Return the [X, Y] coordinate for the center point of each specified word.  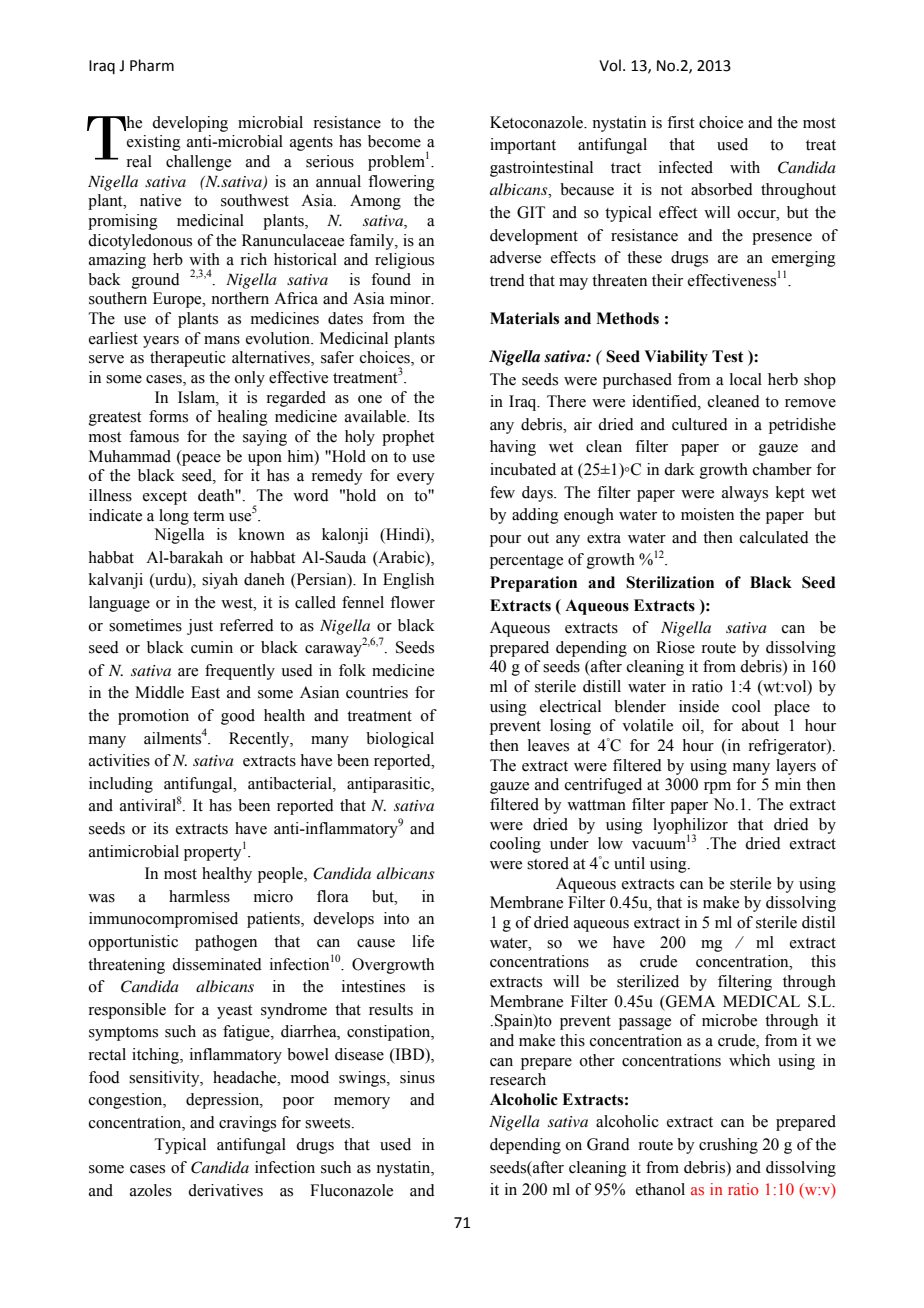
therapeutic [188, 359]
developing [190, 124]
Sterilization [670, 582]
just [200, 627]
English [408, 581]
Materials [524, 318]
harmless [199, 896]
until [629, 863]
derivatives [225, 1190]
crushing [728, 1146]
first [680, 122]
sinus [417, 1077]
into [396, 918]
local [746, 379]
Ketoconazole [537, 122]
